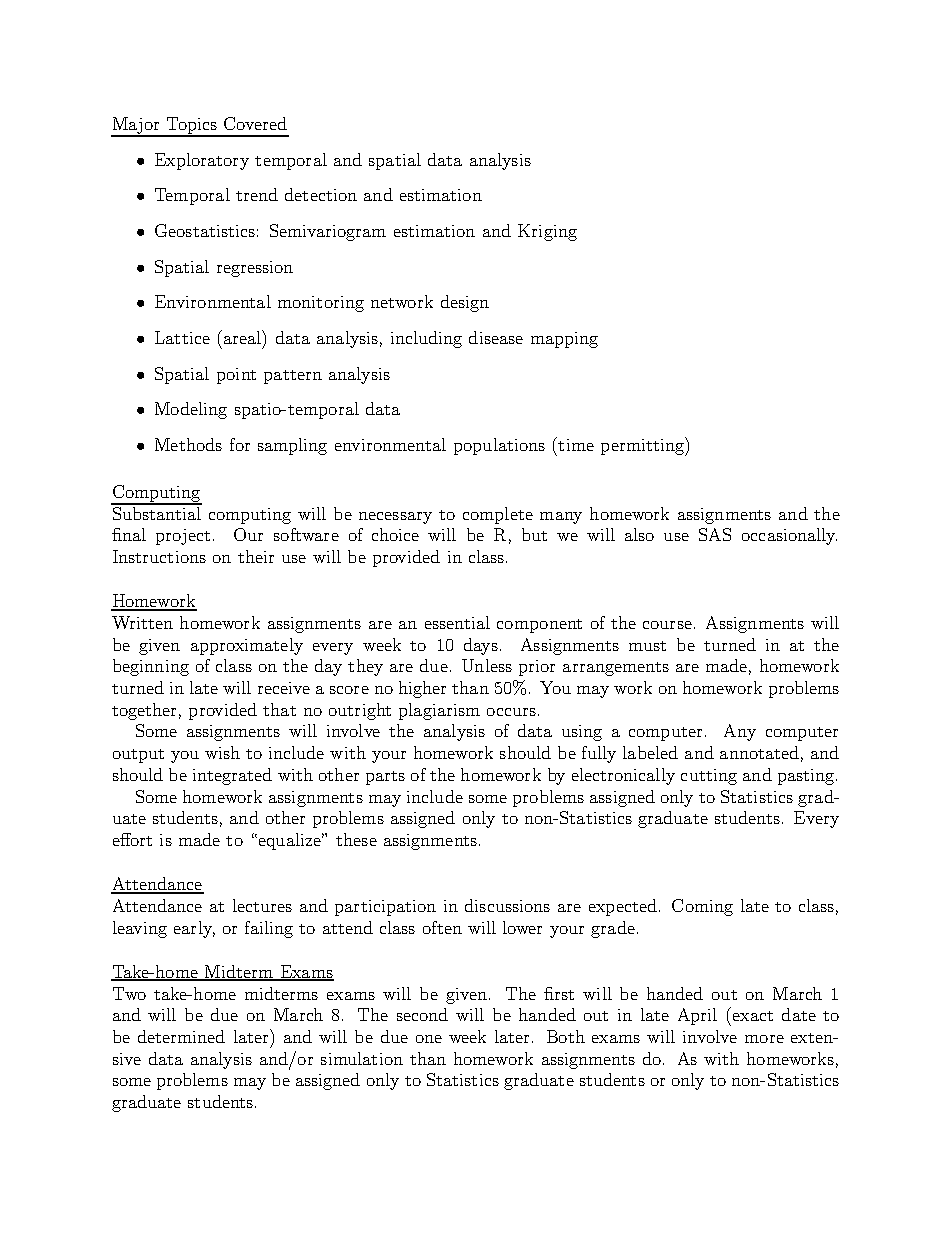  What do you see at coordinates (232, 776) in the screenshot?
I see `integrated` at bounding box center [232, 776].
